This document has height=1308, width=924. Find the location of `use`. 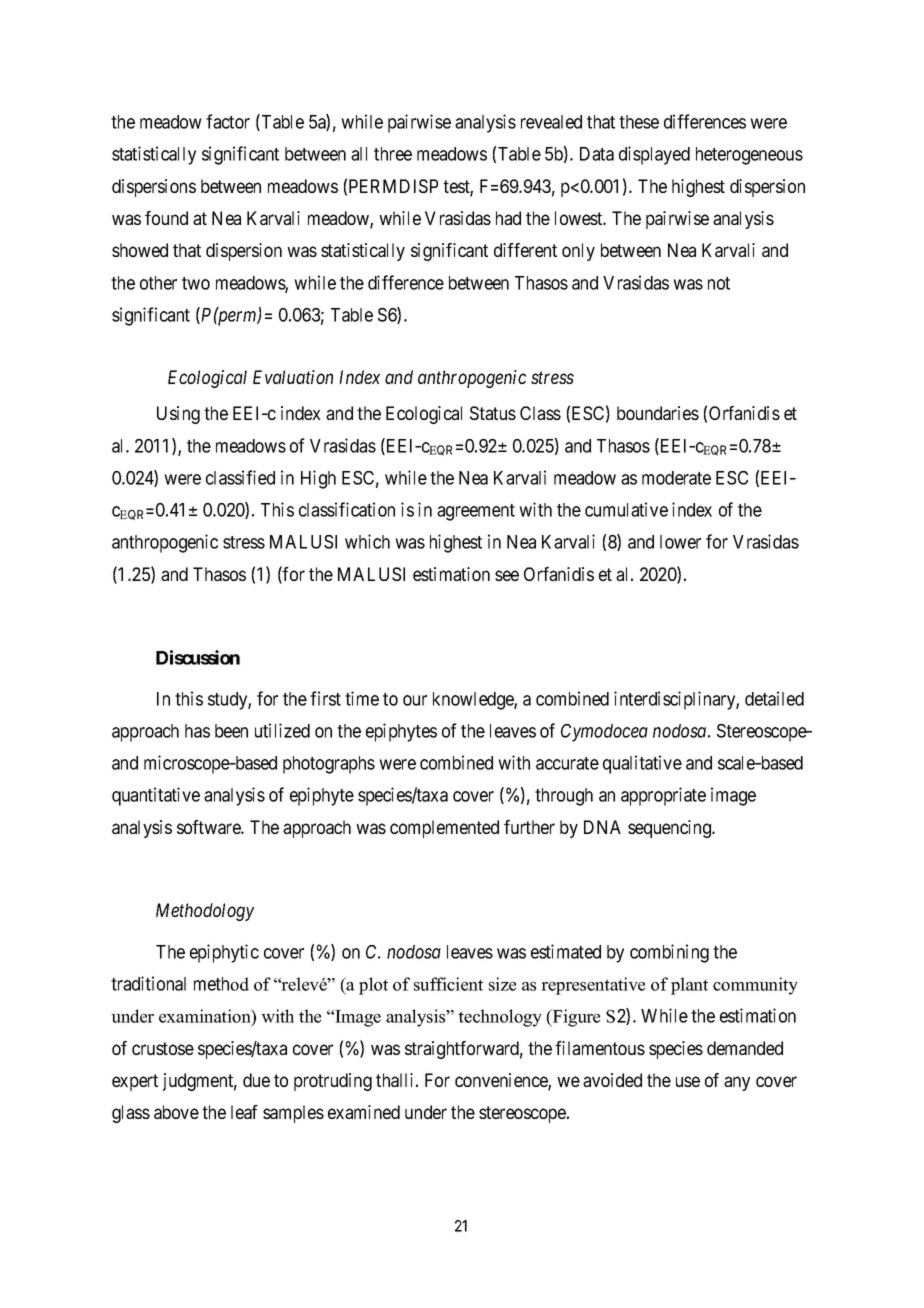

use is located at coordinates (688, 1081).
